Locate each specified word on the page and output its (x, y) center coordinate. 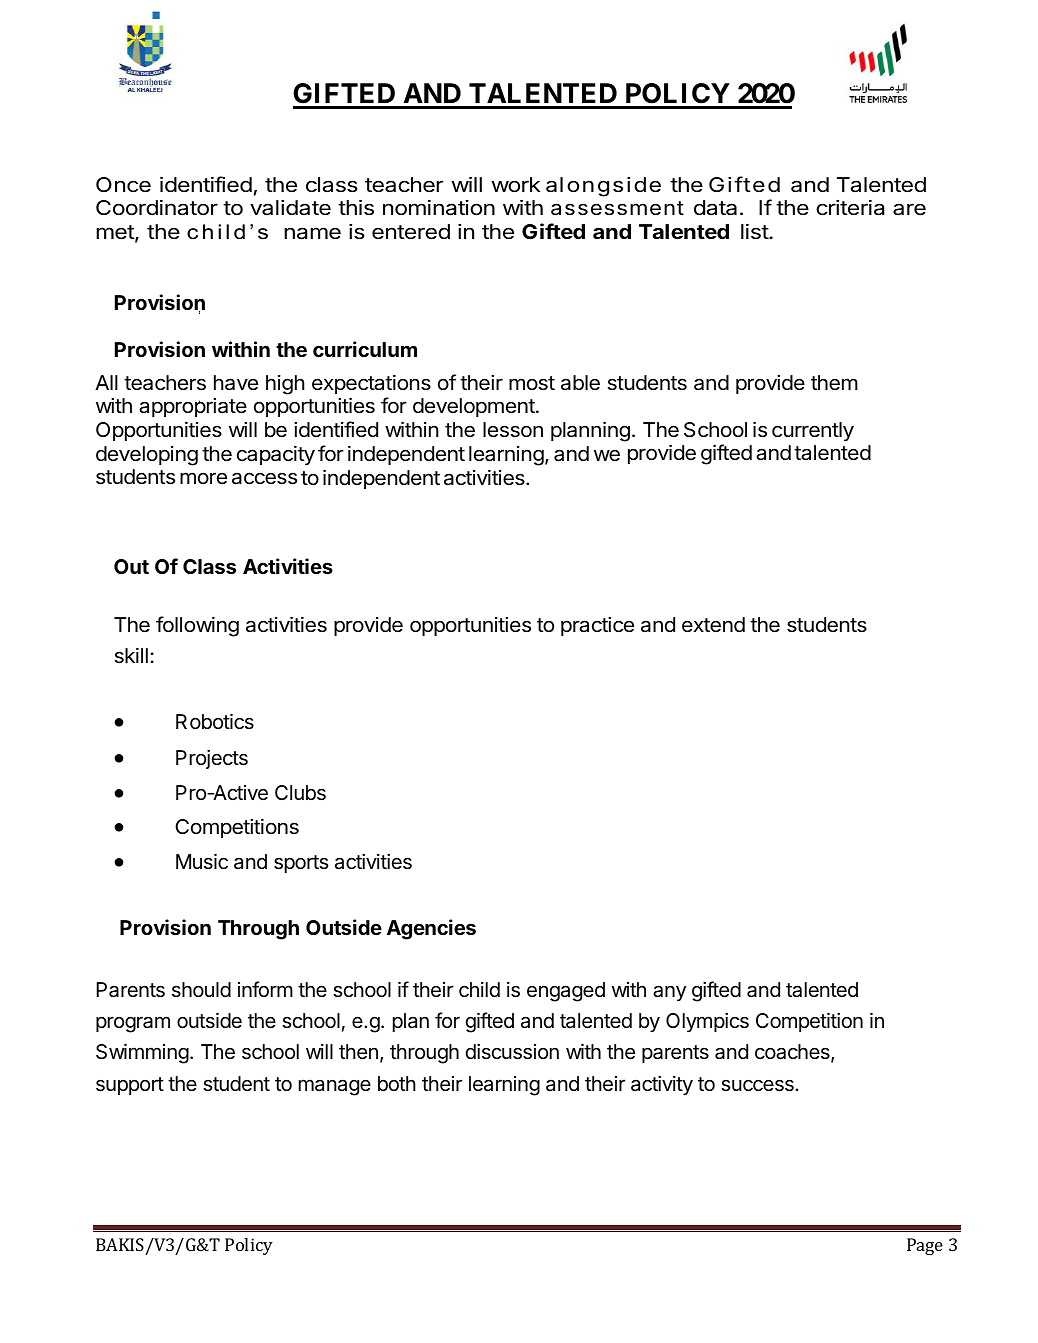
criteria (850, 207)
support (130, 1086)
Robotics (215, 721)
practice (597, 626)
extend (713, 625)
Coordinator (157, 207)
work (516, 184)
